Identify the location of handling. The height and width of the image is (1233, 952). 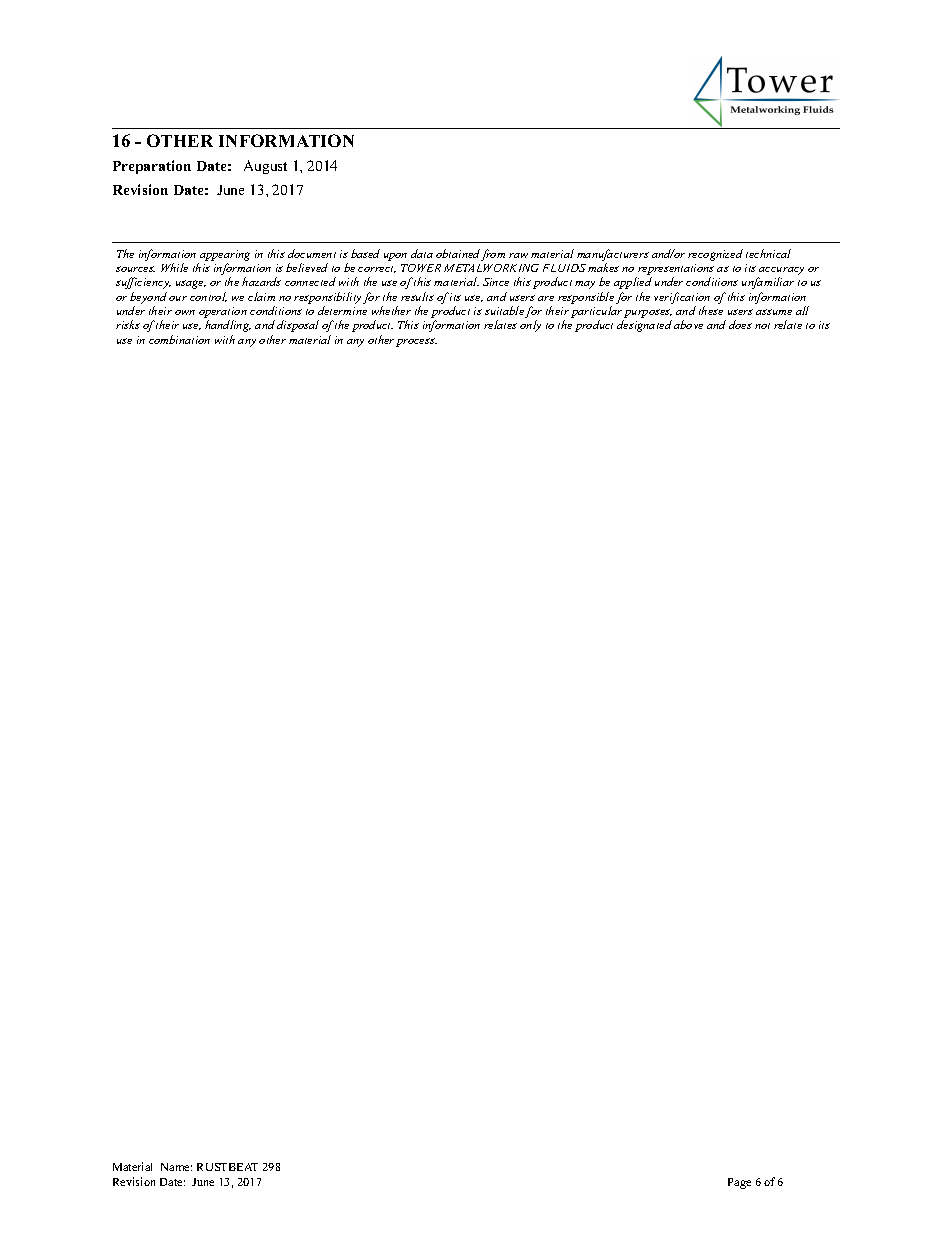
(228, 326).
